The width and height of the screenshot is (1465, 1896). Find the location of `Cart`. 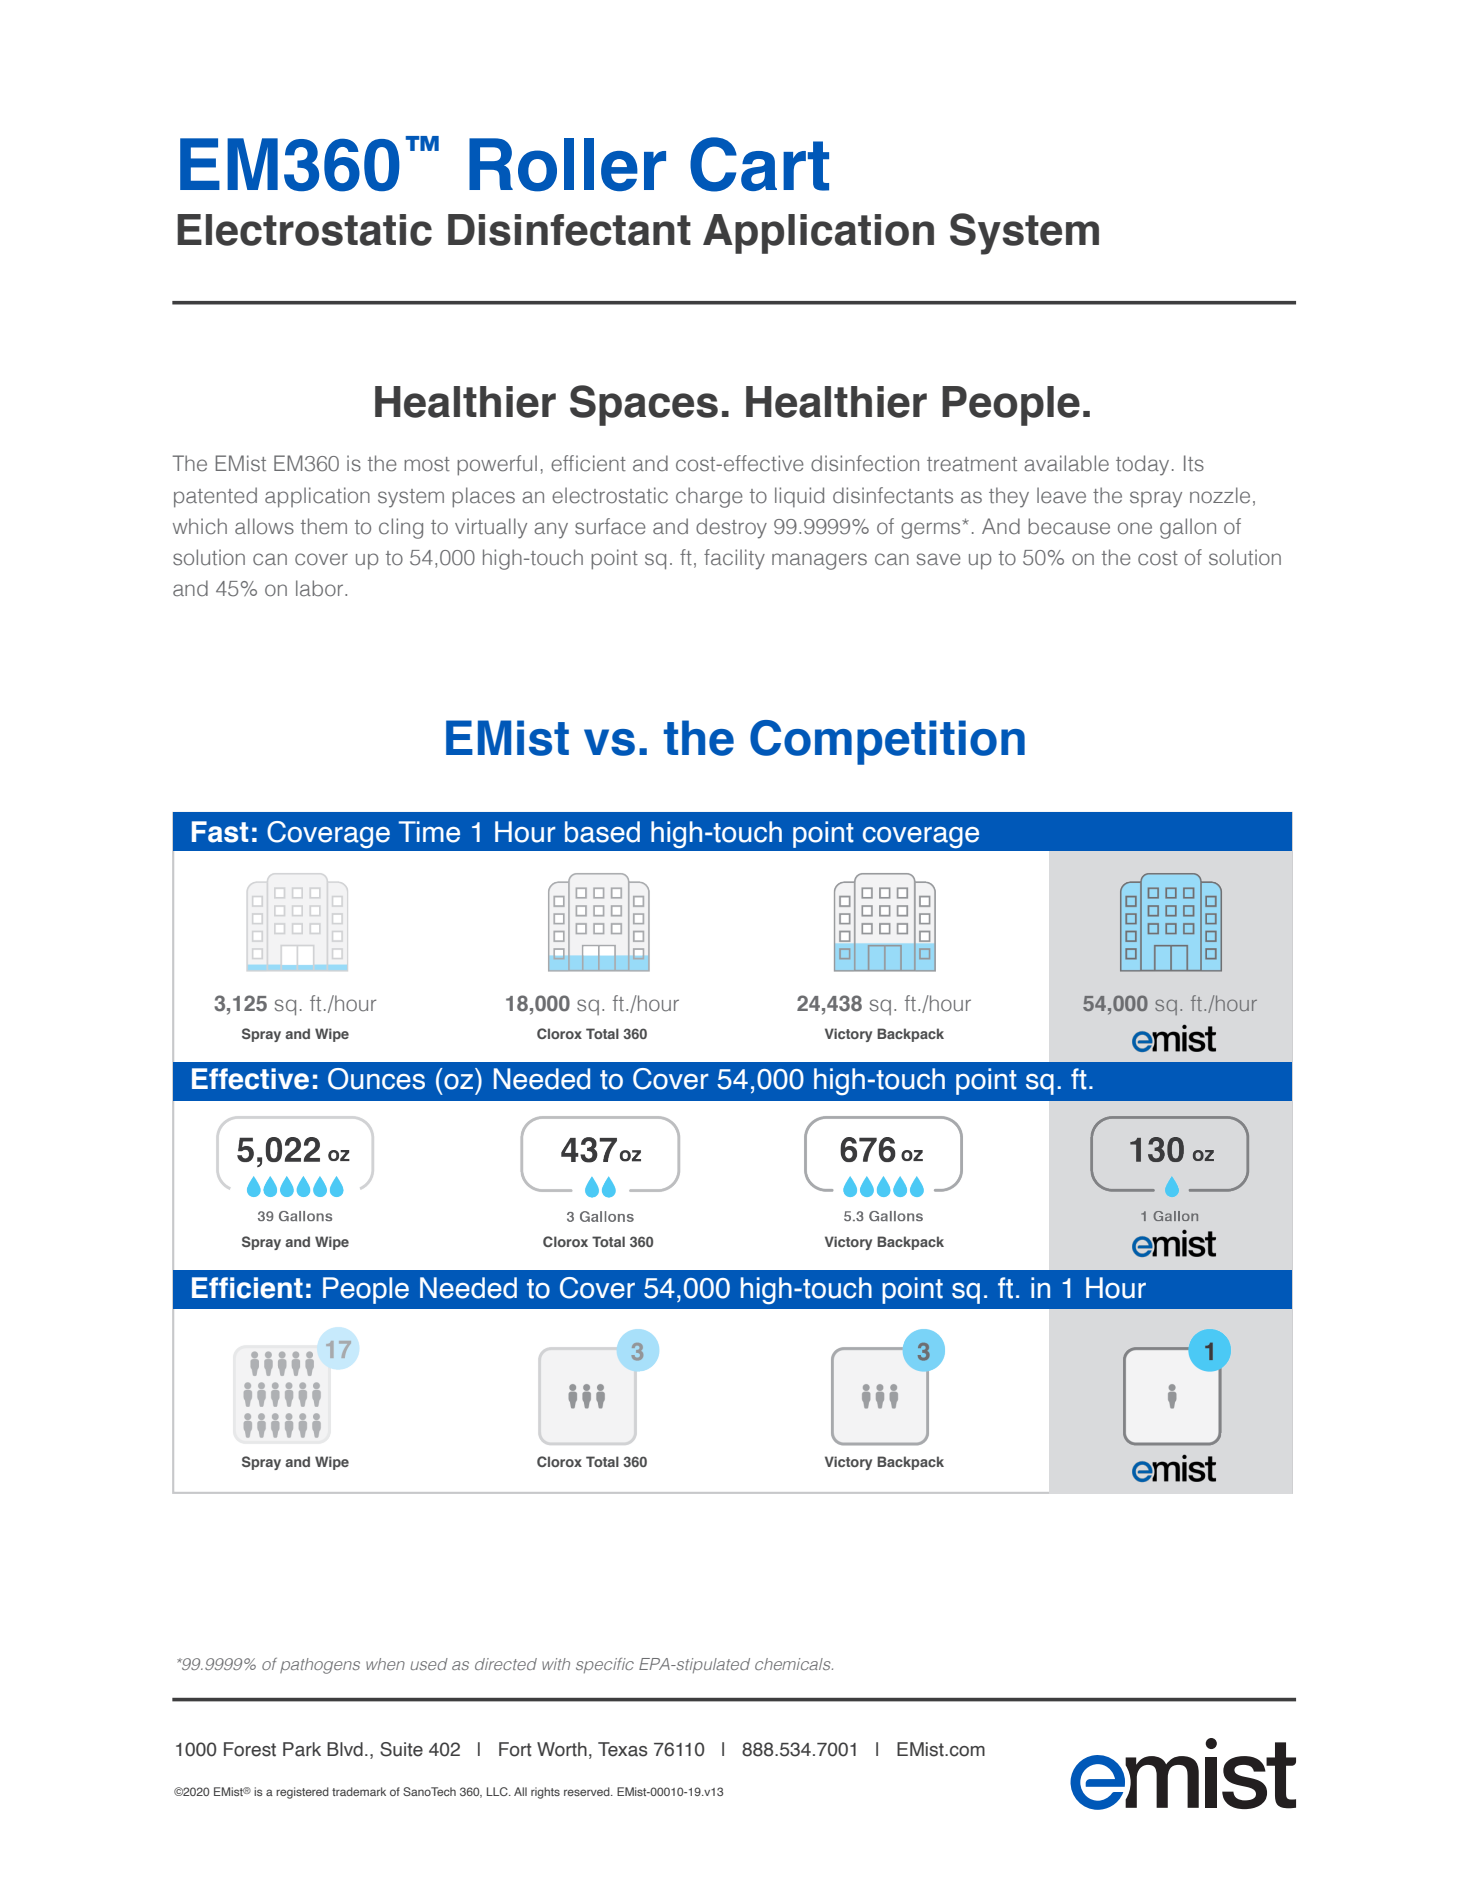

Cart is located at coordinates (759, 164).
